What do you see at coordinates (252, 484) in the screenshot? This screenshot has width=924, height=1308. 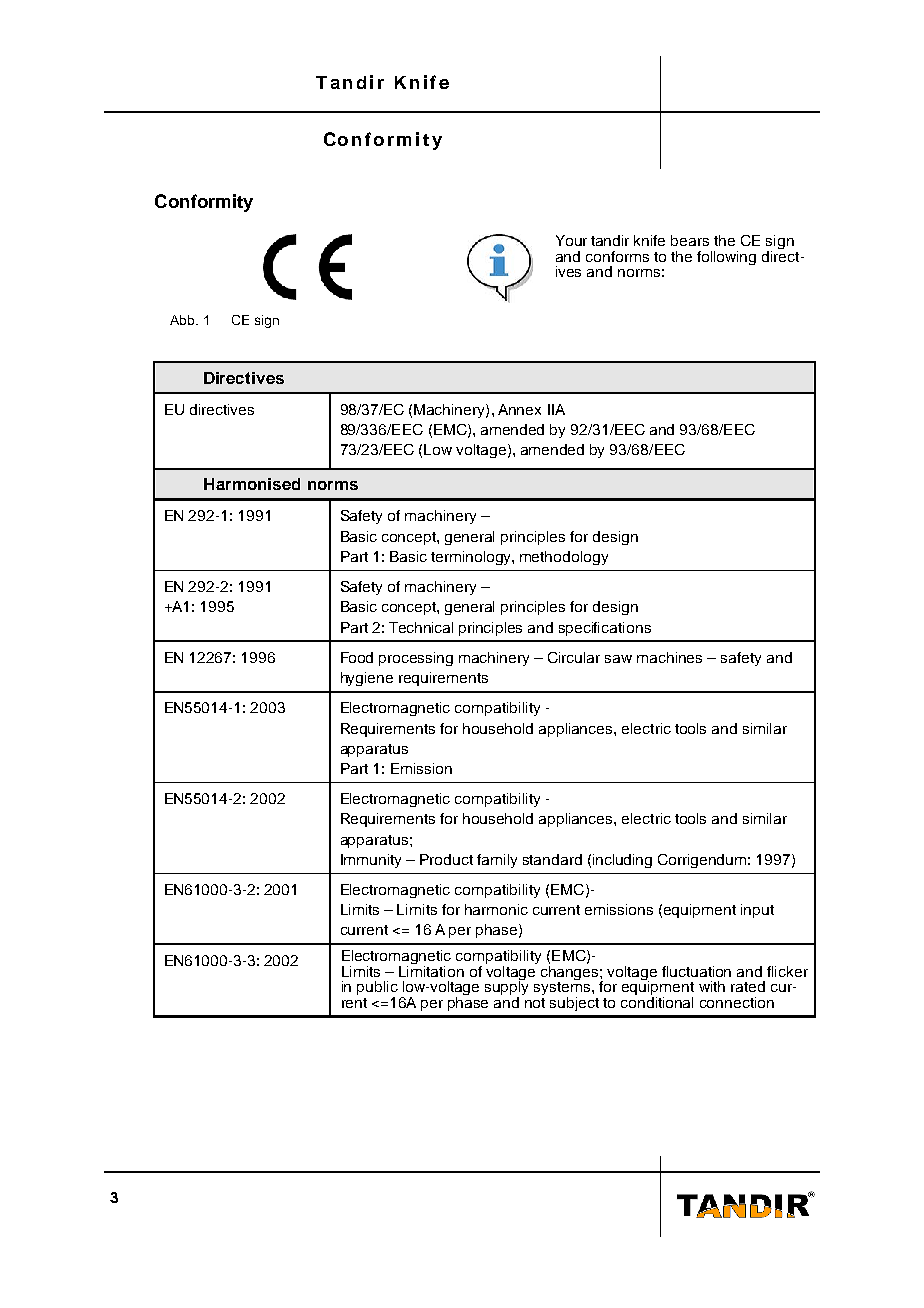 I see `Harmonised` at bounding box center [252, 484].
